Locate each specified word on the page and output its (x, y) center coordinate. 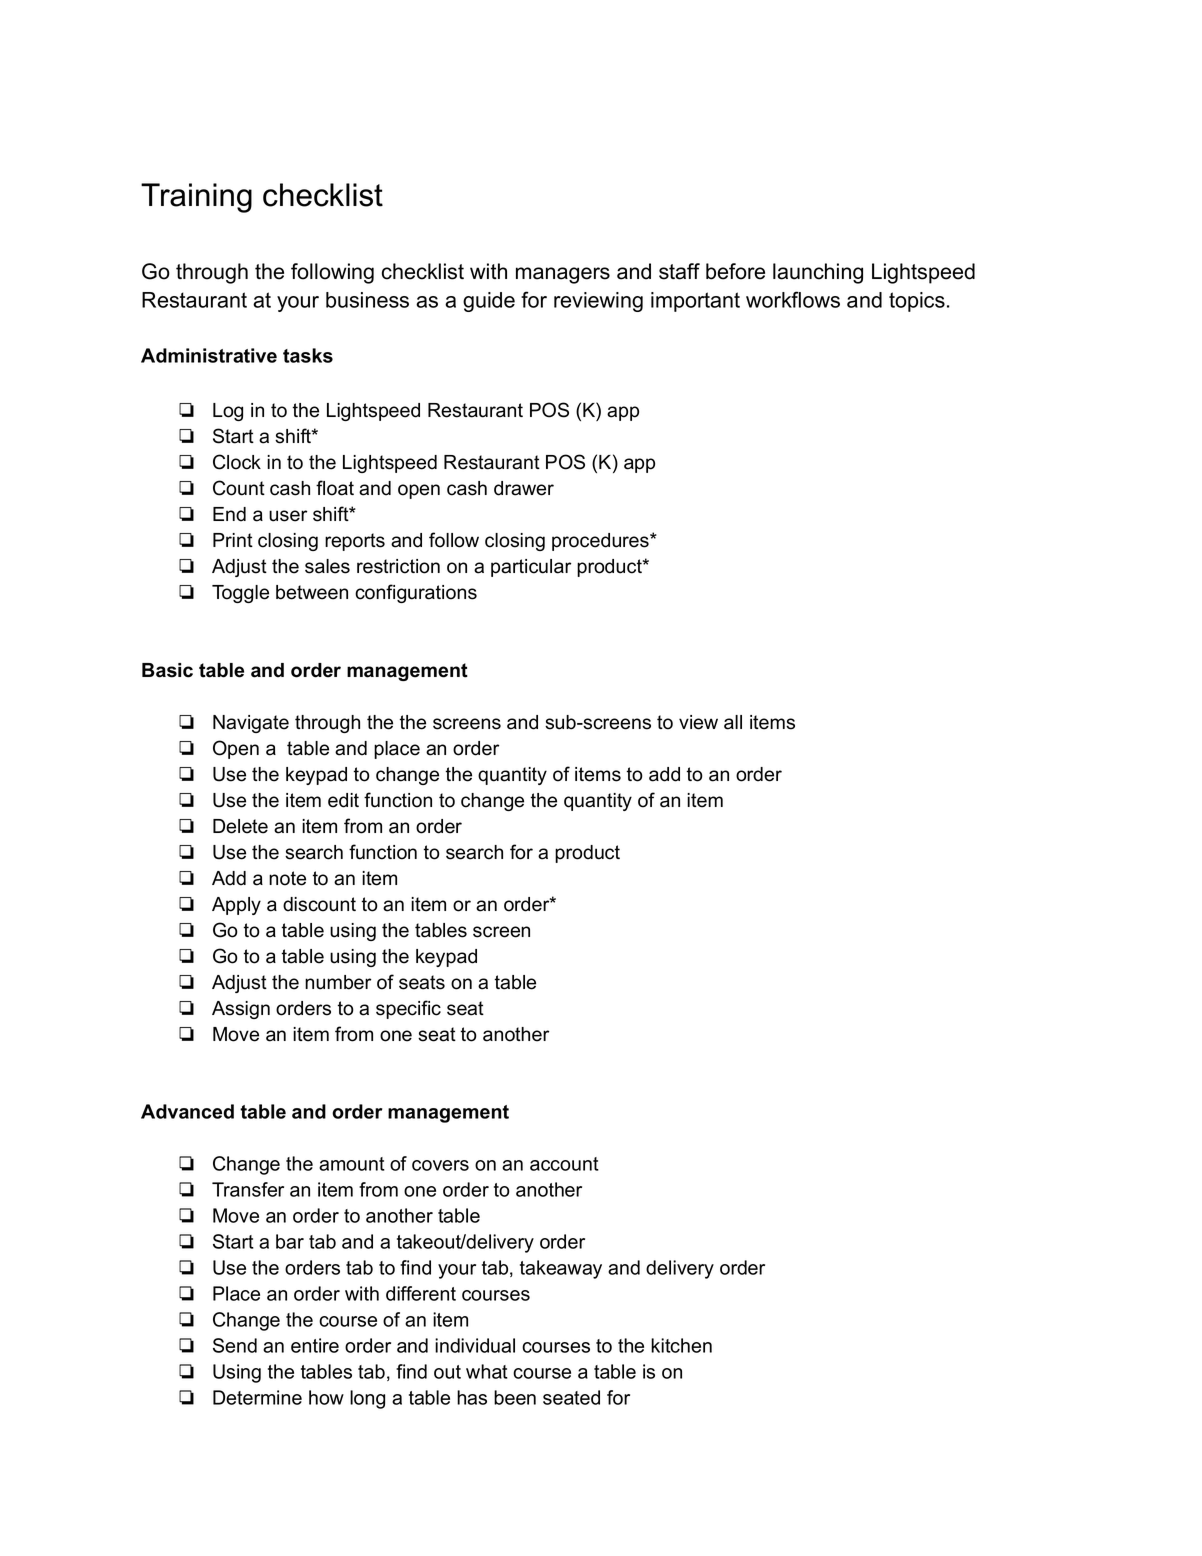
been (515, 1397)
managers (563, 275)
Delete (240, 826)
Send (235, 1345)
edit (343, 800)
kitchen (681, 1345)
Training (196, 198)
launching (818, 273)
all (733, 722)
